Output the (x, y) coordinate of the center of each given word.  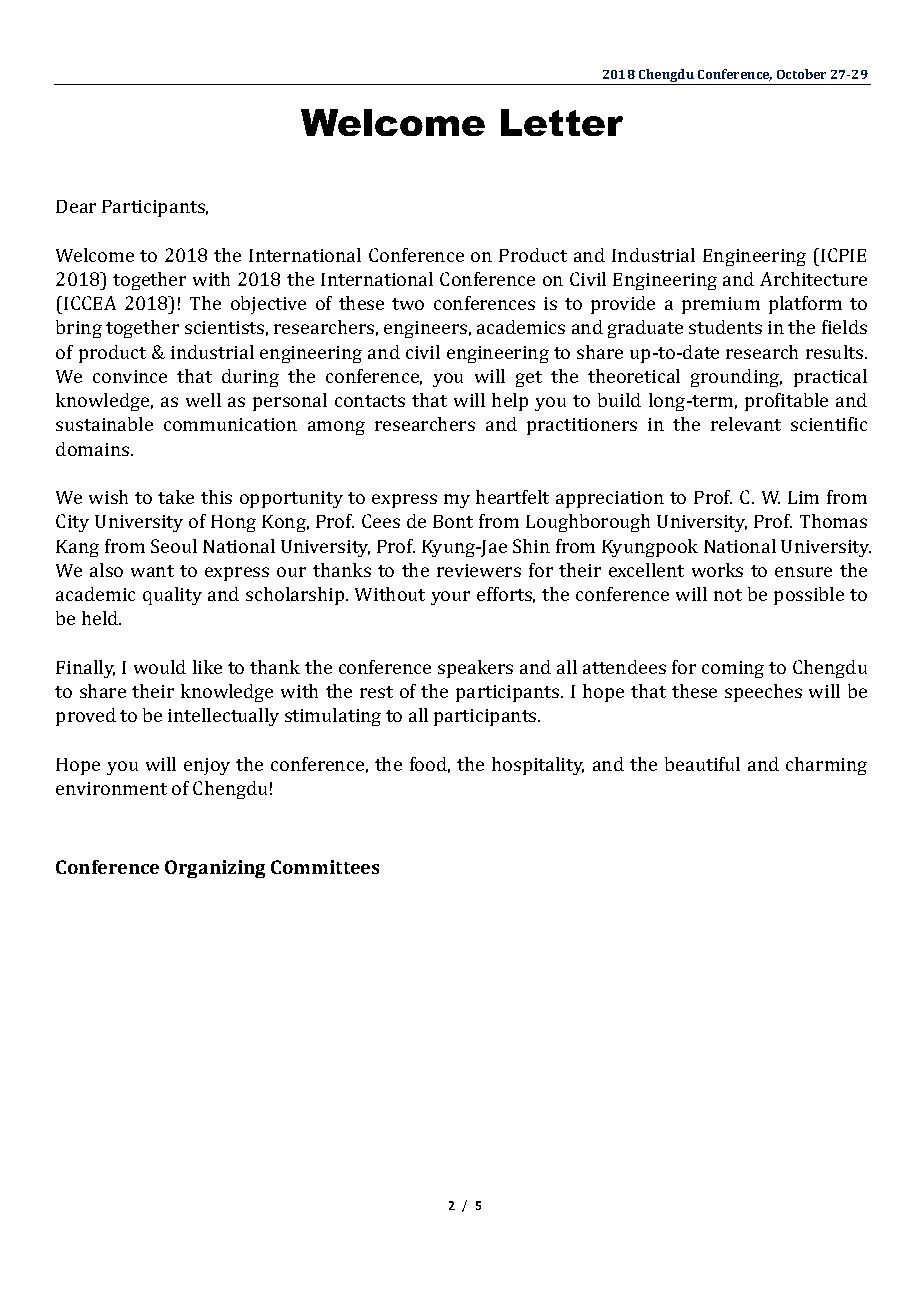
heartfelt (512, 497)
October (801, 74)
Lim (803, 497)
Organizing (215, 869)
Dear (76, 206)
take (176, 497)
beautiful (702, 764)
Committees (325, 867)
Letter (562, 122)
